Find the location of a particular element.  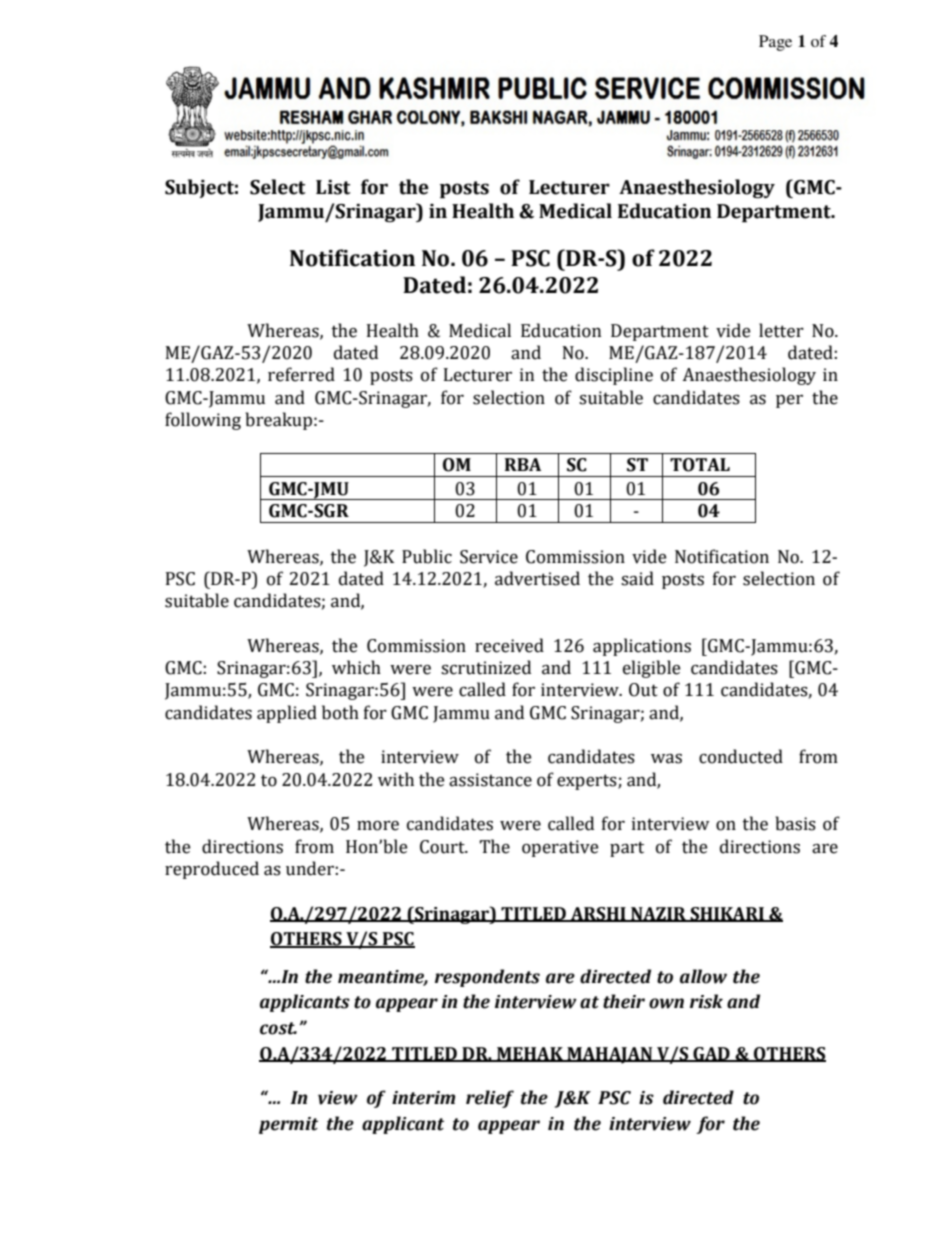

said is located at coordinates (637, 578).
